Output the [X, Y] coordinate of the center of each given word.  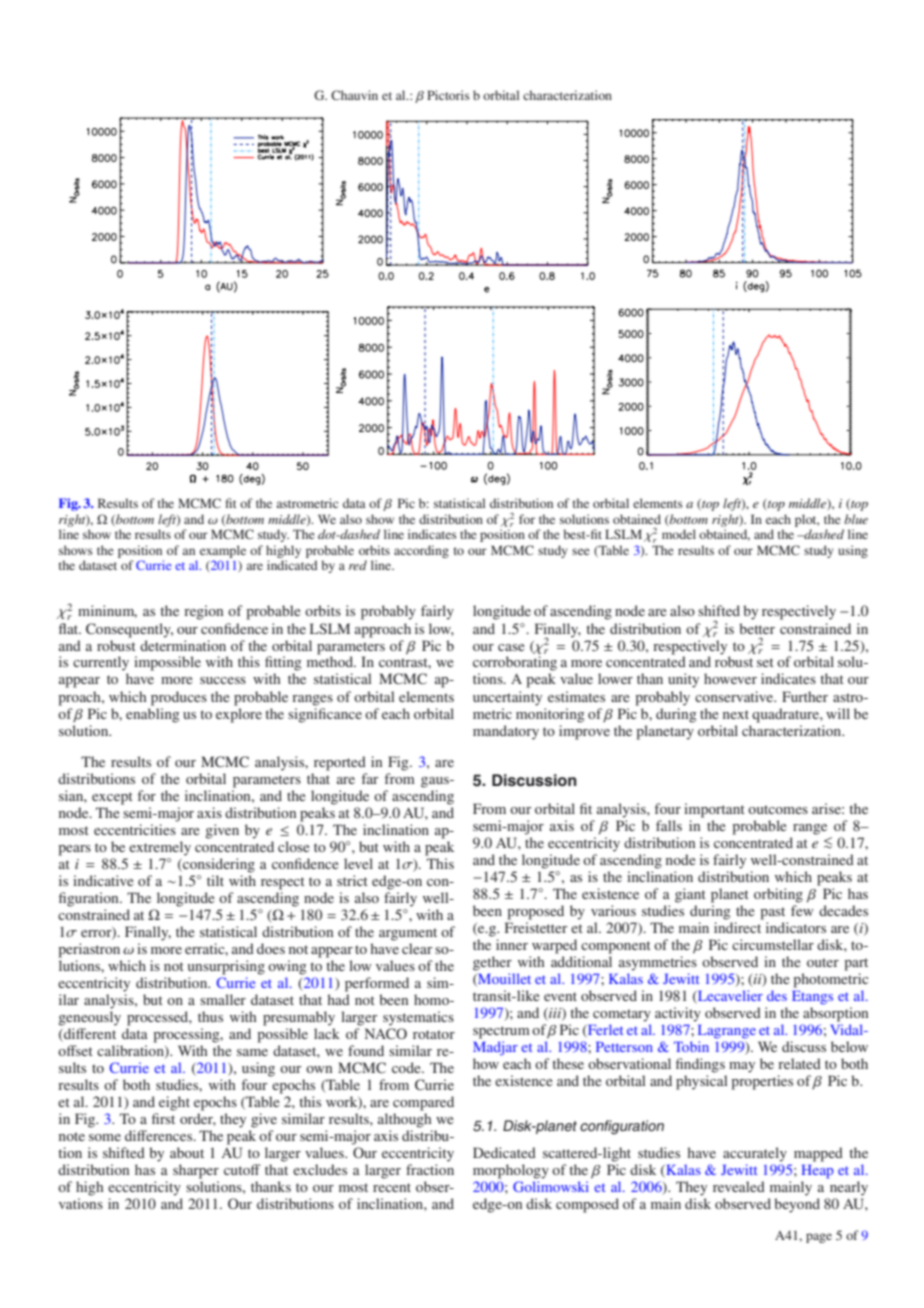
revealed [739, 1186]
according [421, 551]
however [730, 678]
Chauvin [354, 95]
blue [856, 519]
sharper [196, 1171]
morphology [511, 1171]
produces [179, 698]
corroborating [515, 663]
